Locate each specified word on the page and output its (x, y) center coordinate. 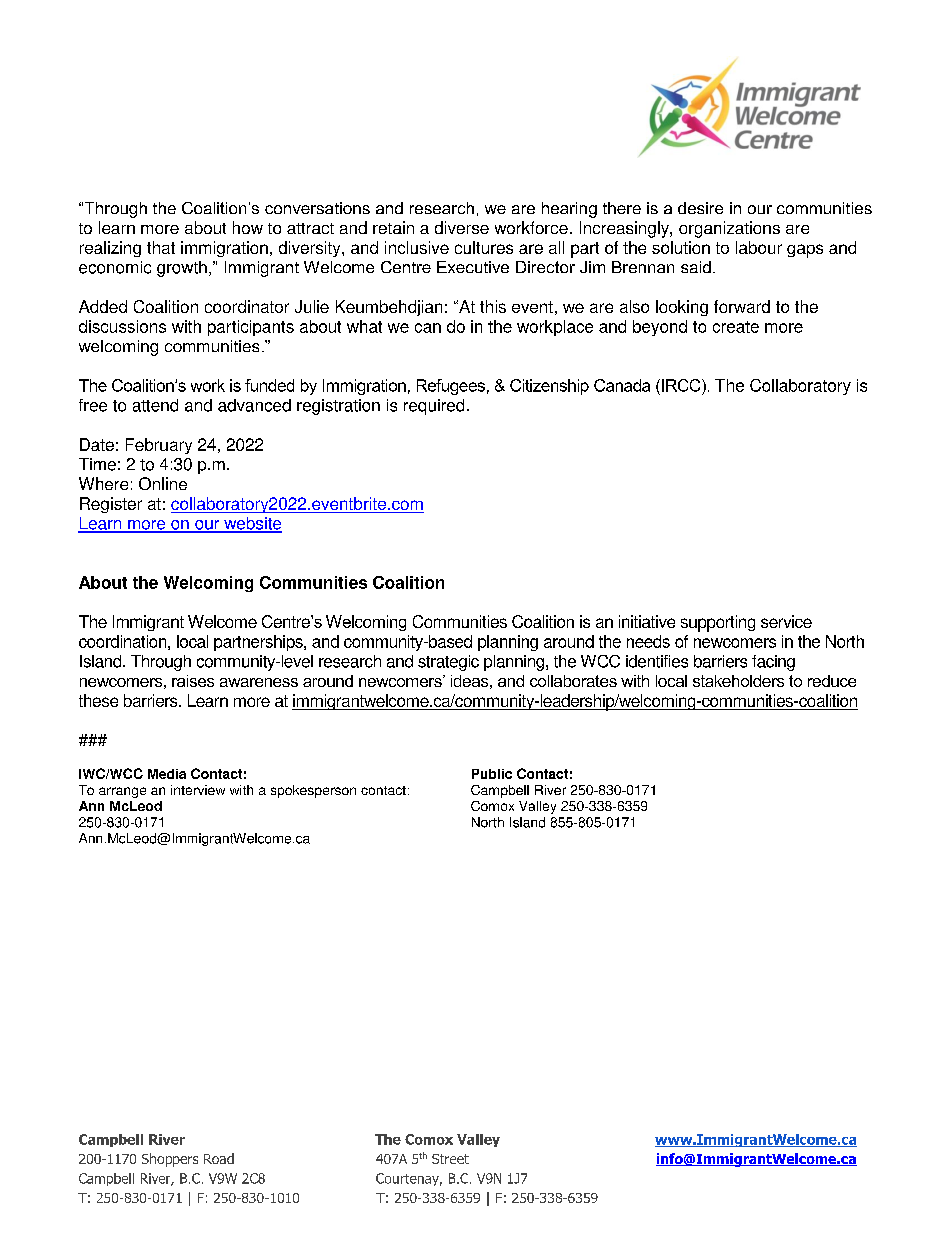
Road (219, 1158)
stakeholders (738, 681)
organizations (729, 229)
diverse (462, 227)
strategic (448, 663)
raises (193, 681)
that (161, 247)
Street (450, 1159)
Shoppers (170, 1160)
